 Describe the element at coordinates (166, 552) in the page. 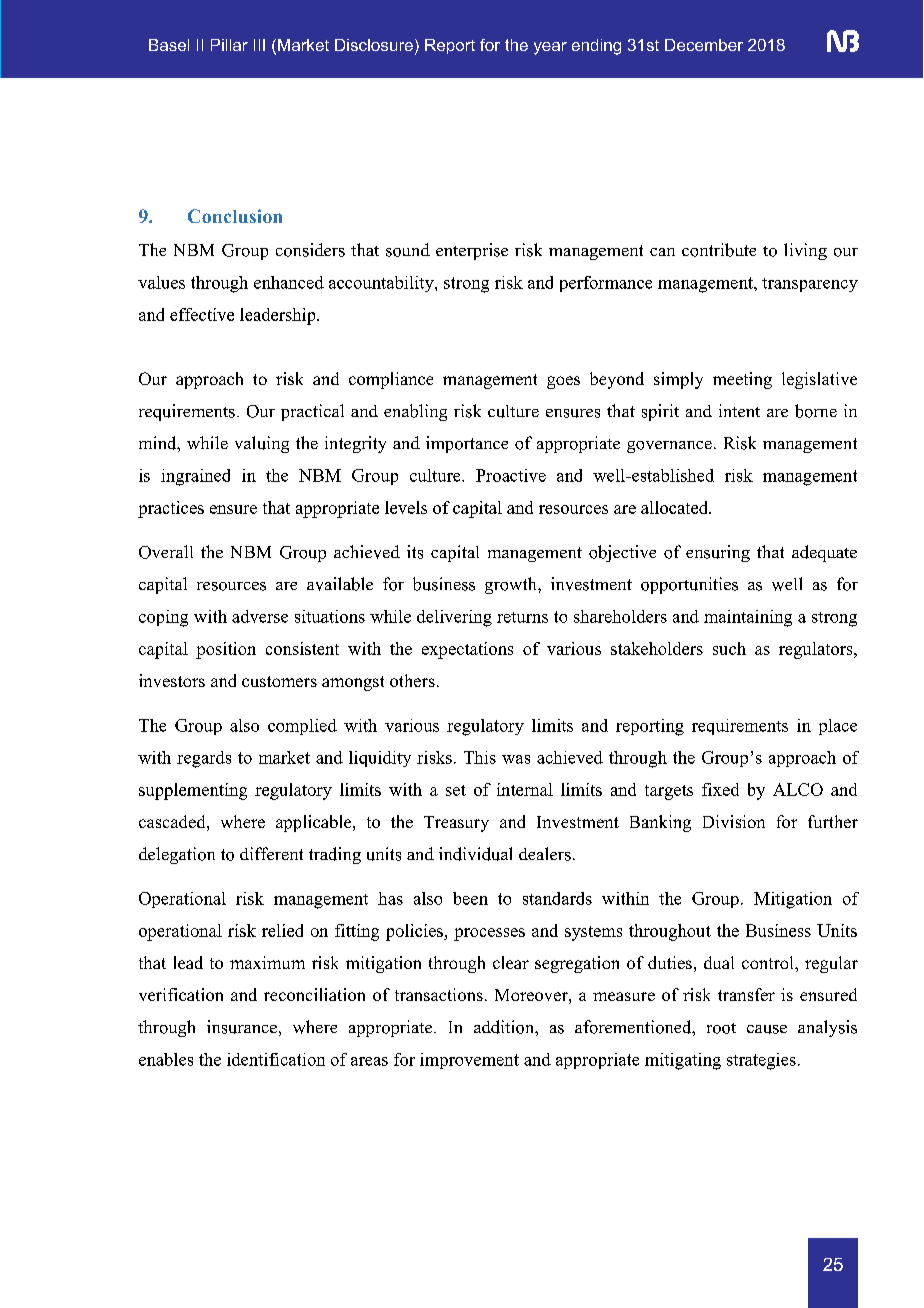

I see `Overall` at that location.
